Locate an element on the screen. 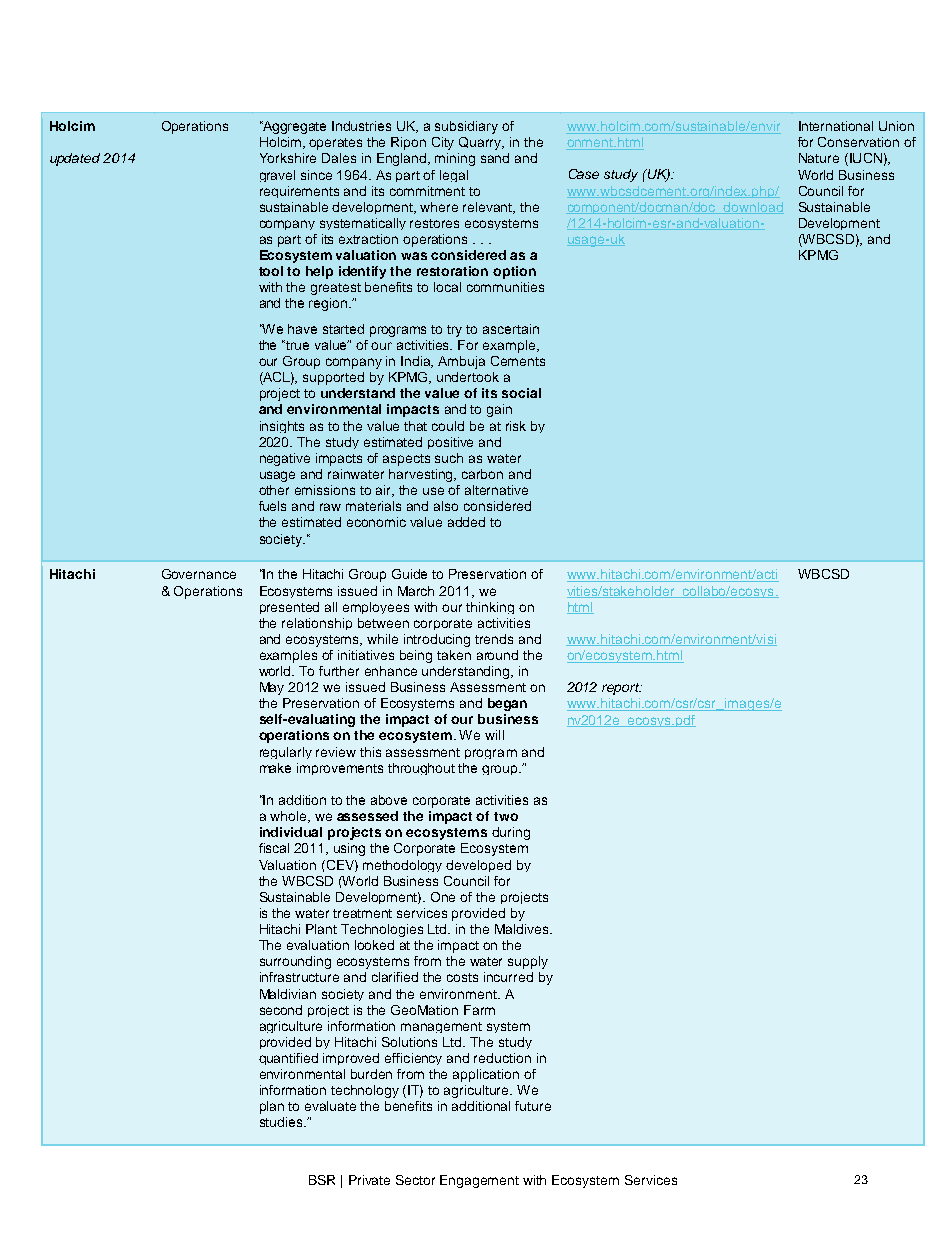 Image resolution: width=952 pixels, height=1233 pixels. surrounding is located at coordinates (295, 962).
